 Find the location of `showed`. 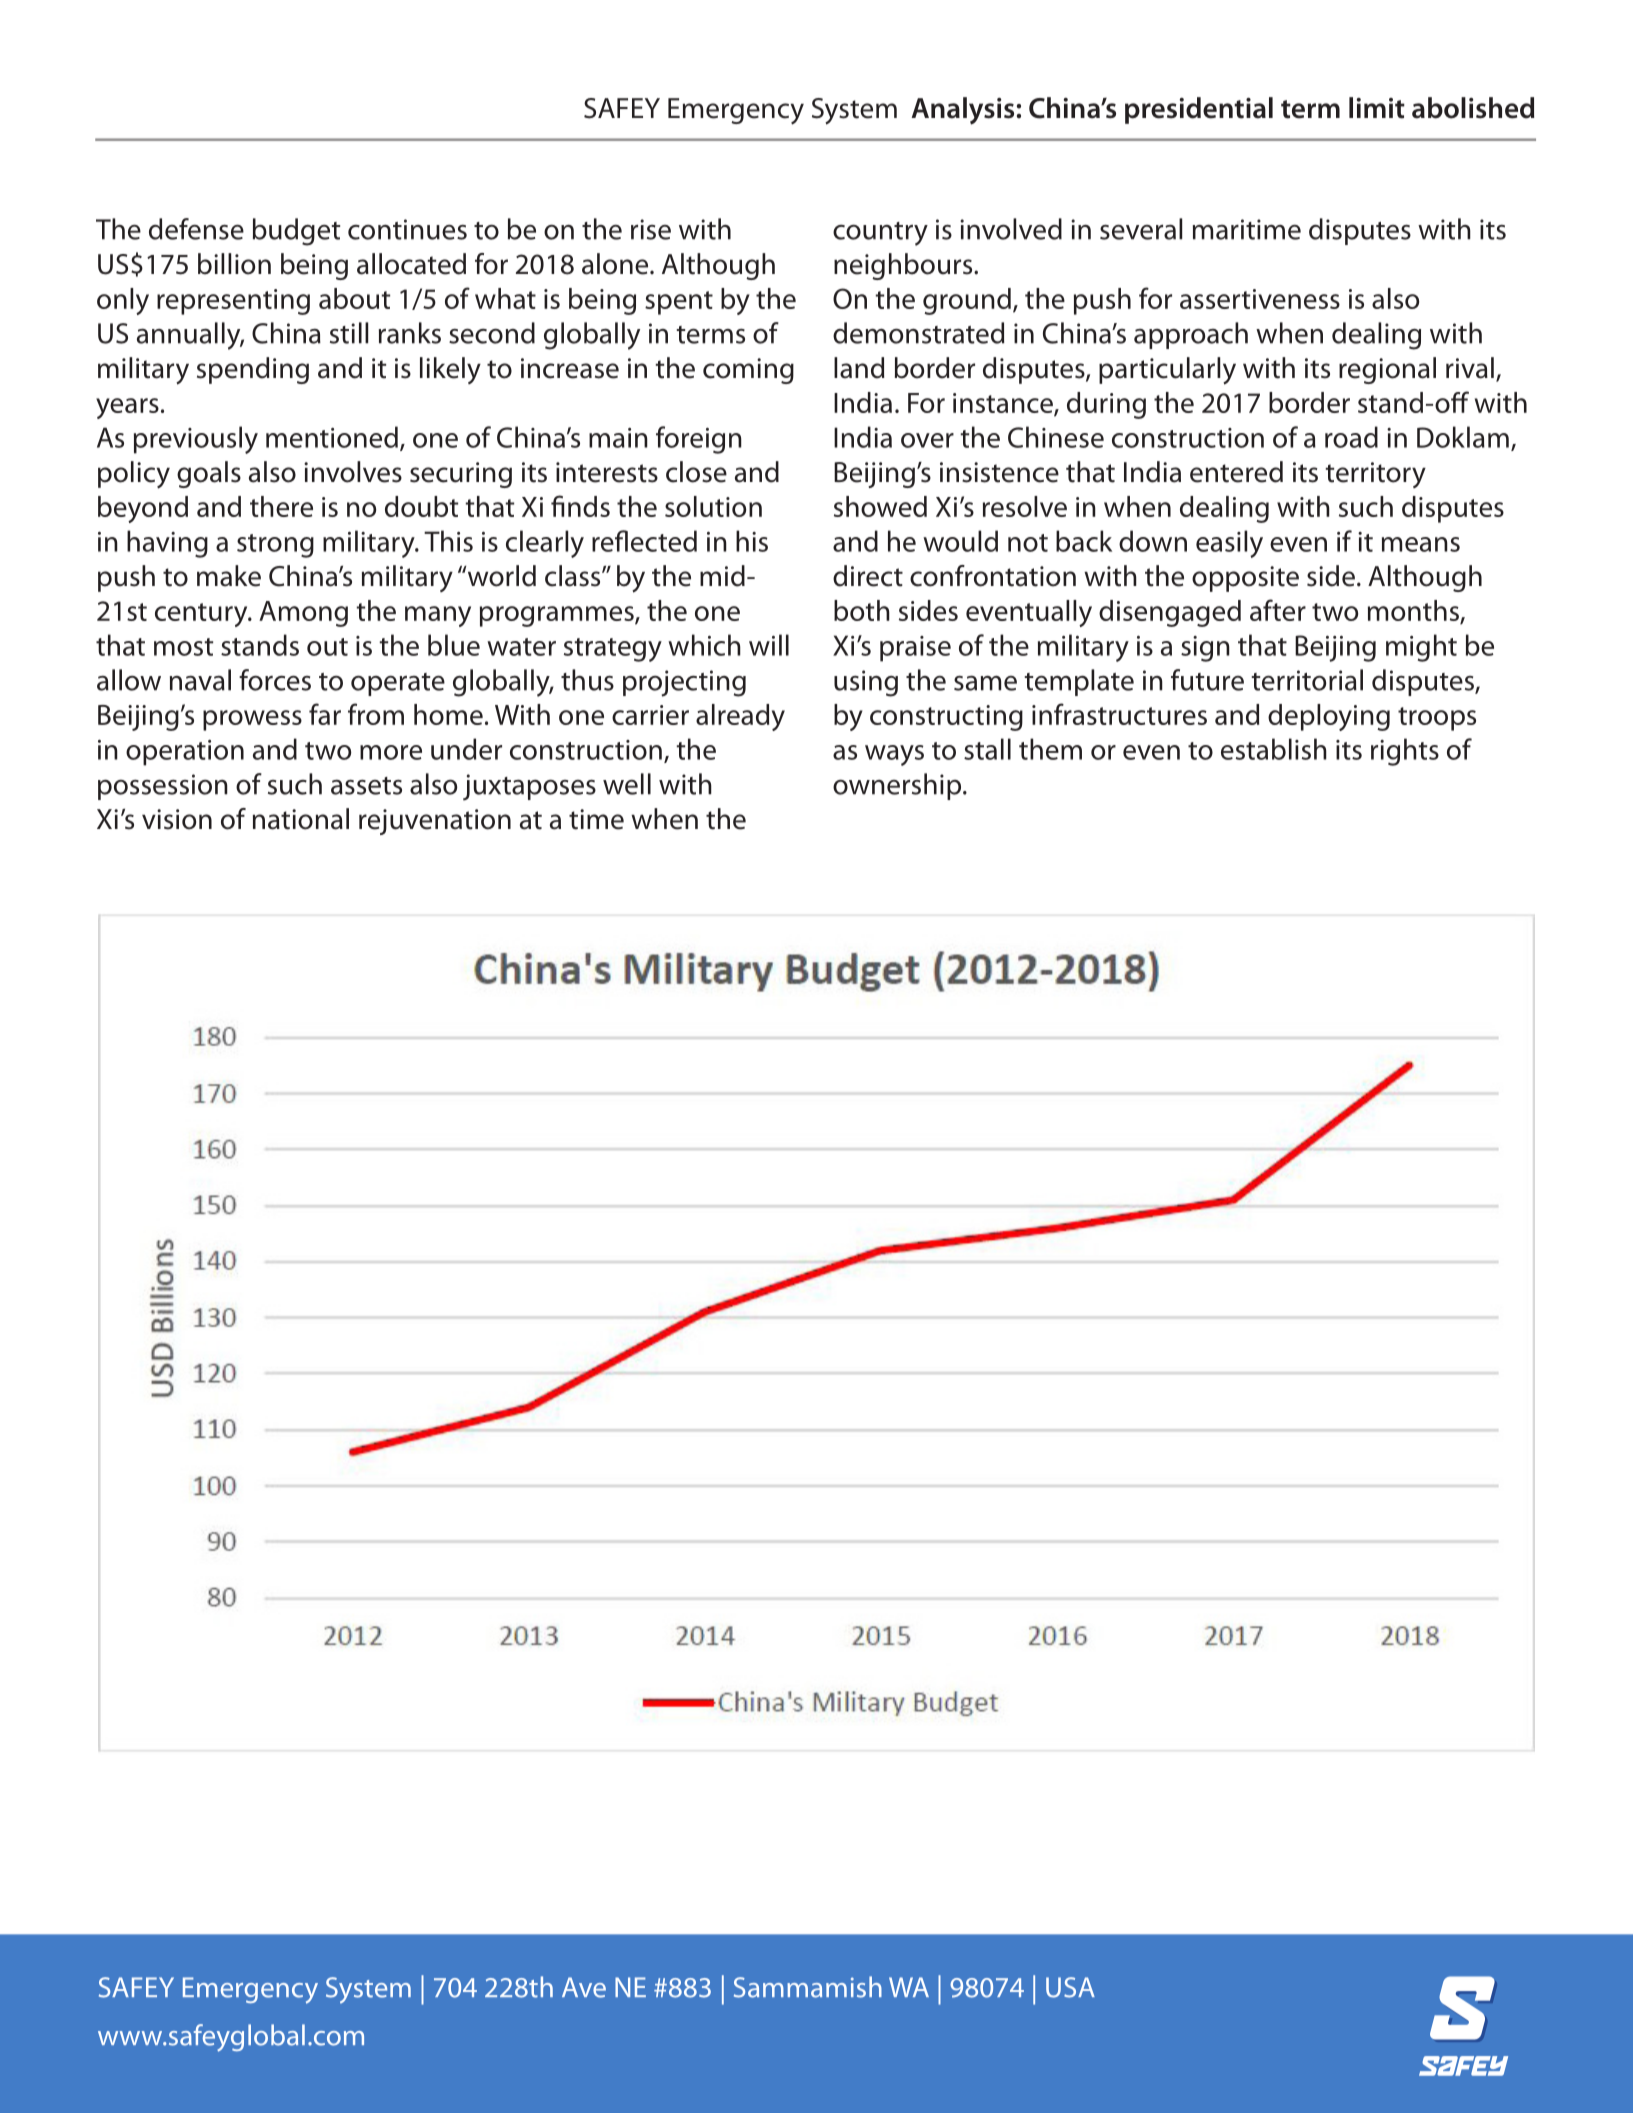

showed is located at coordinates (880, 506).
